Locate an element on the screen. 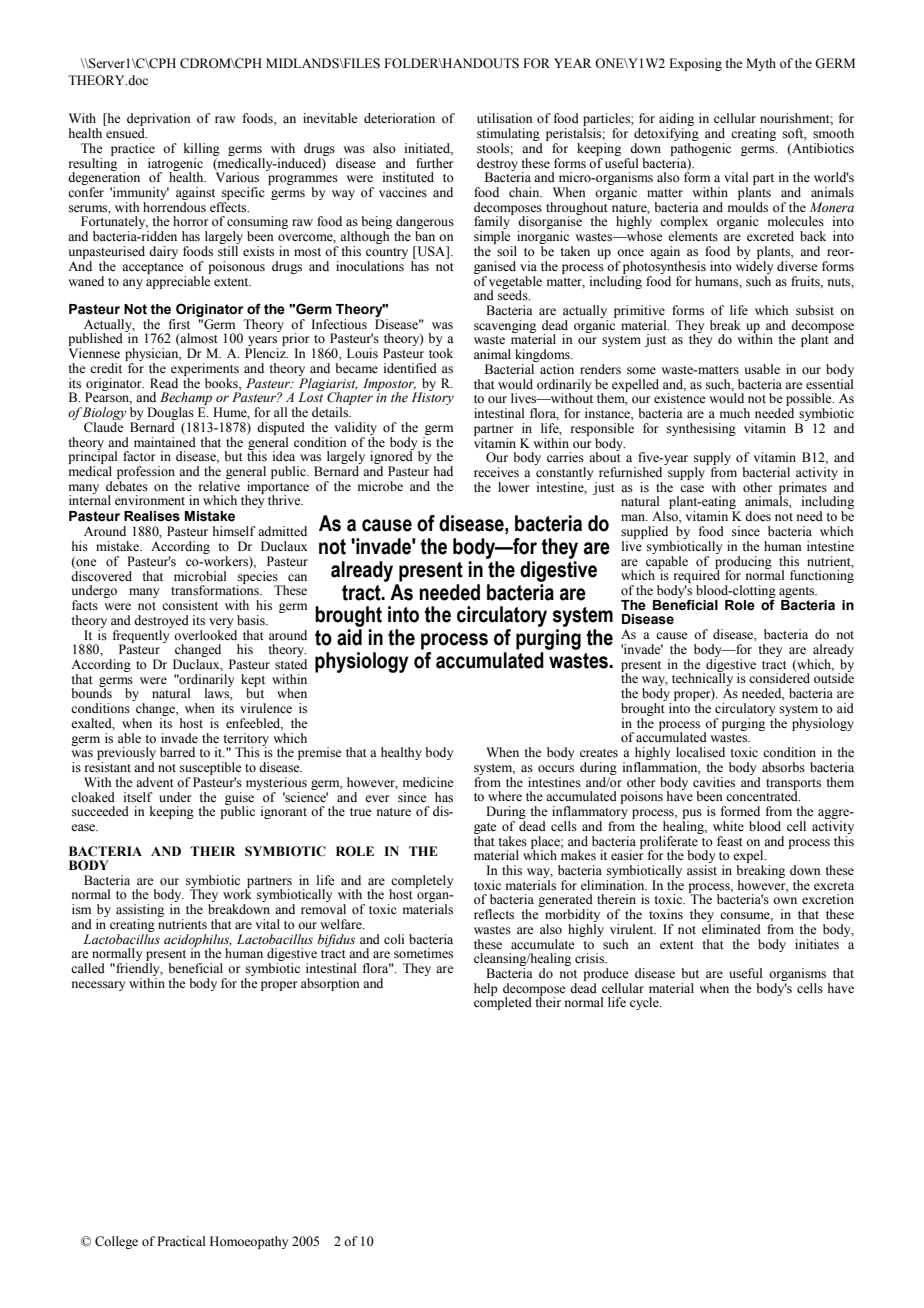 Image resolution: width=924 pixels, height=1308 pixels. frequently is located at coordinates (142, 636).
